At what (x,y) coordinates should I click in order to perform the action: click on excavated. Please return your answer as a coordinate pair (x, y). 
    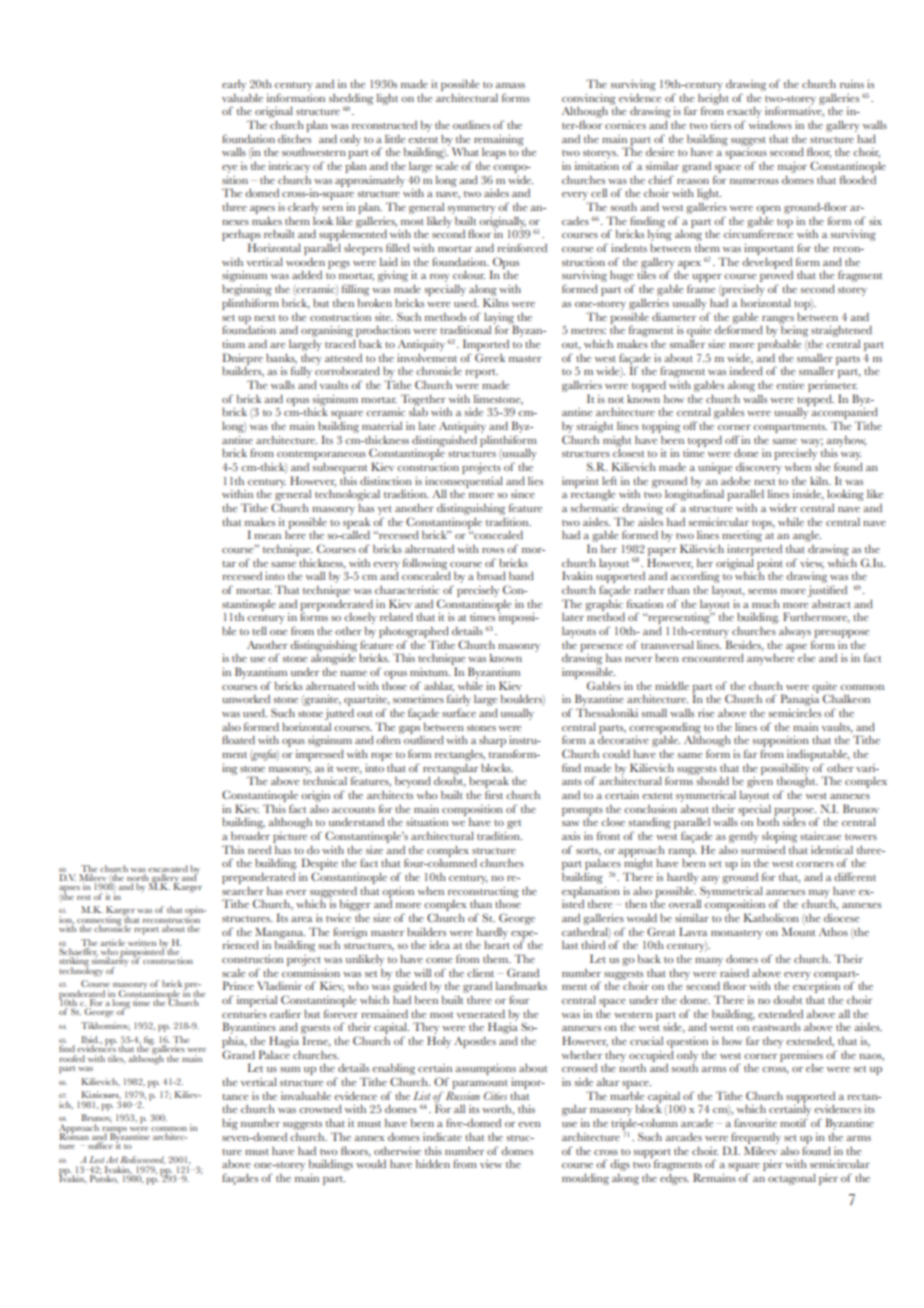
    Looking at the image, I should click on (168, 868).
